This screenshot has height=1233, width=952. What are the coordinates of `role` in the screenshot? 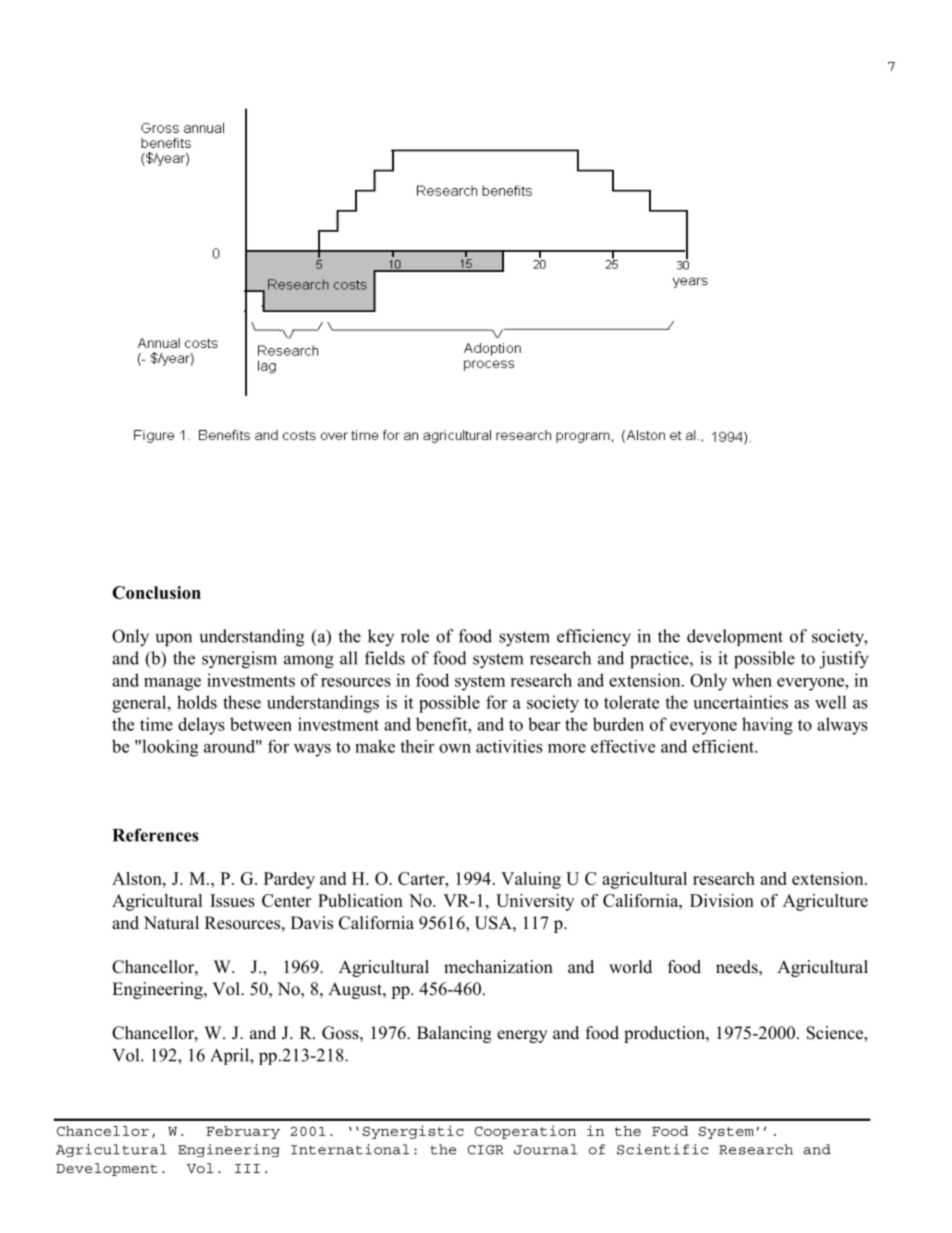 It's located at (415, 636).
